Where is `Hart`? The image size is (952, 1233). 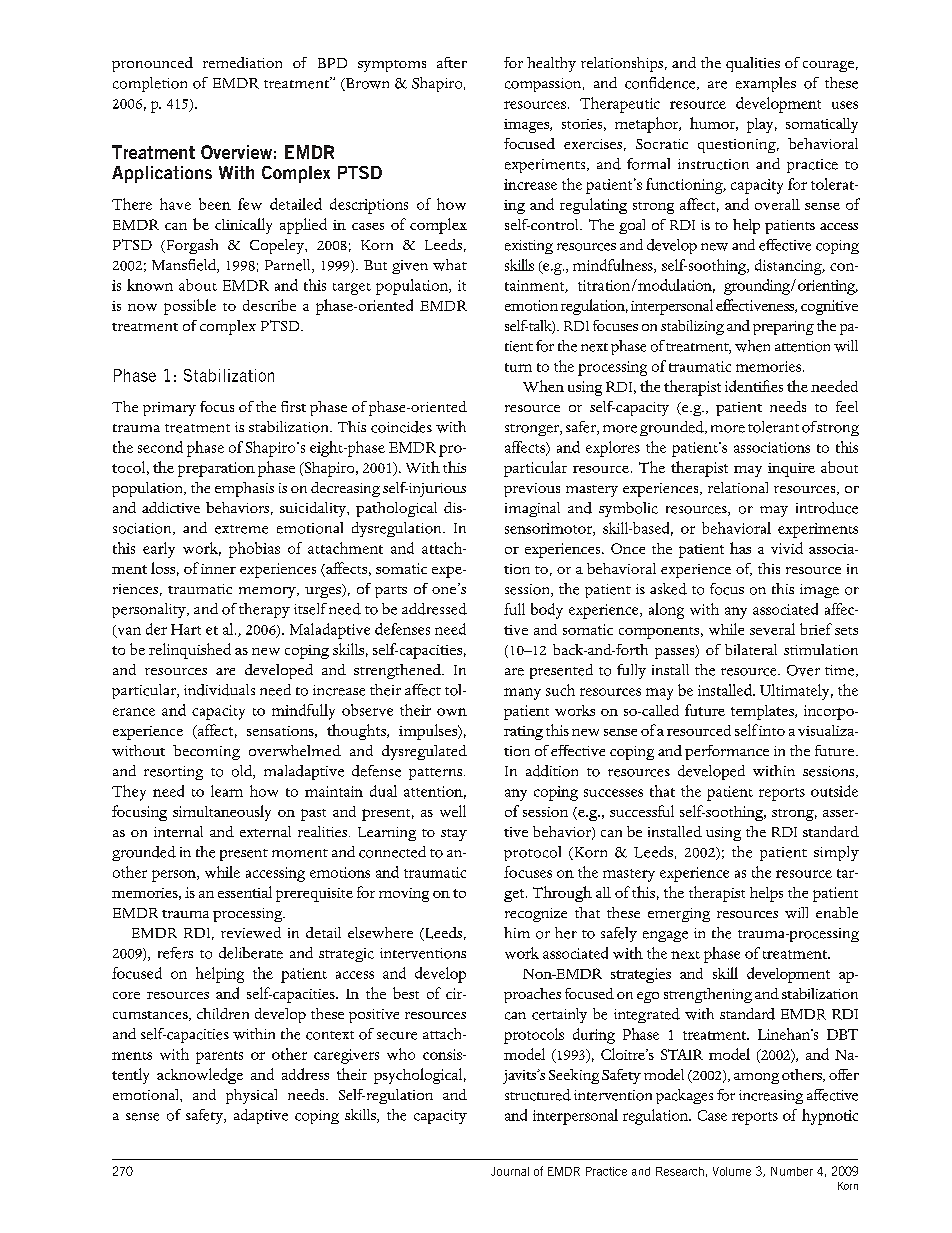
Hart is located at coordinates (186, 629).
